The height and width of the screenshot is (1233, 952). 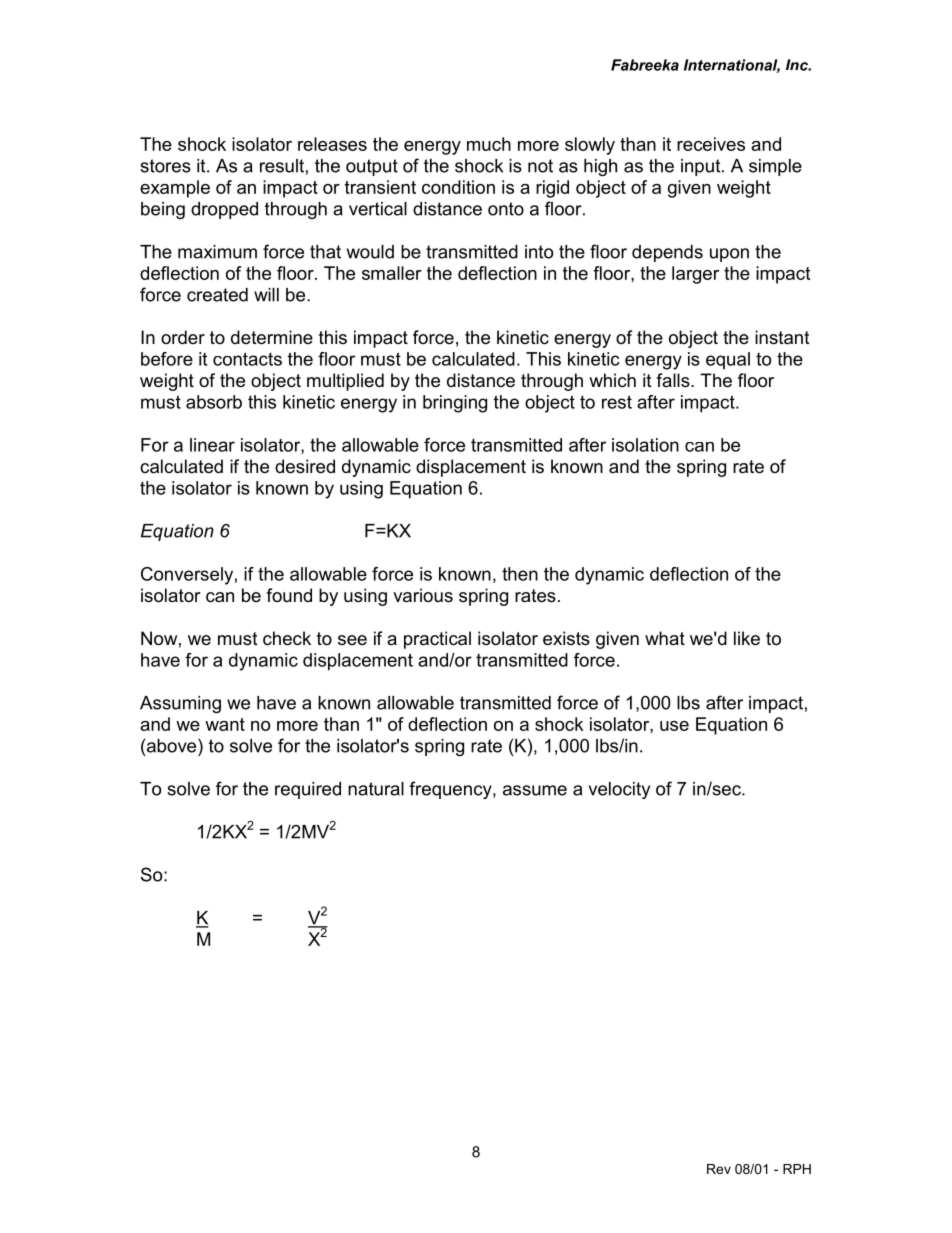 I want to click on velocity, so click(x=619, y=790).
